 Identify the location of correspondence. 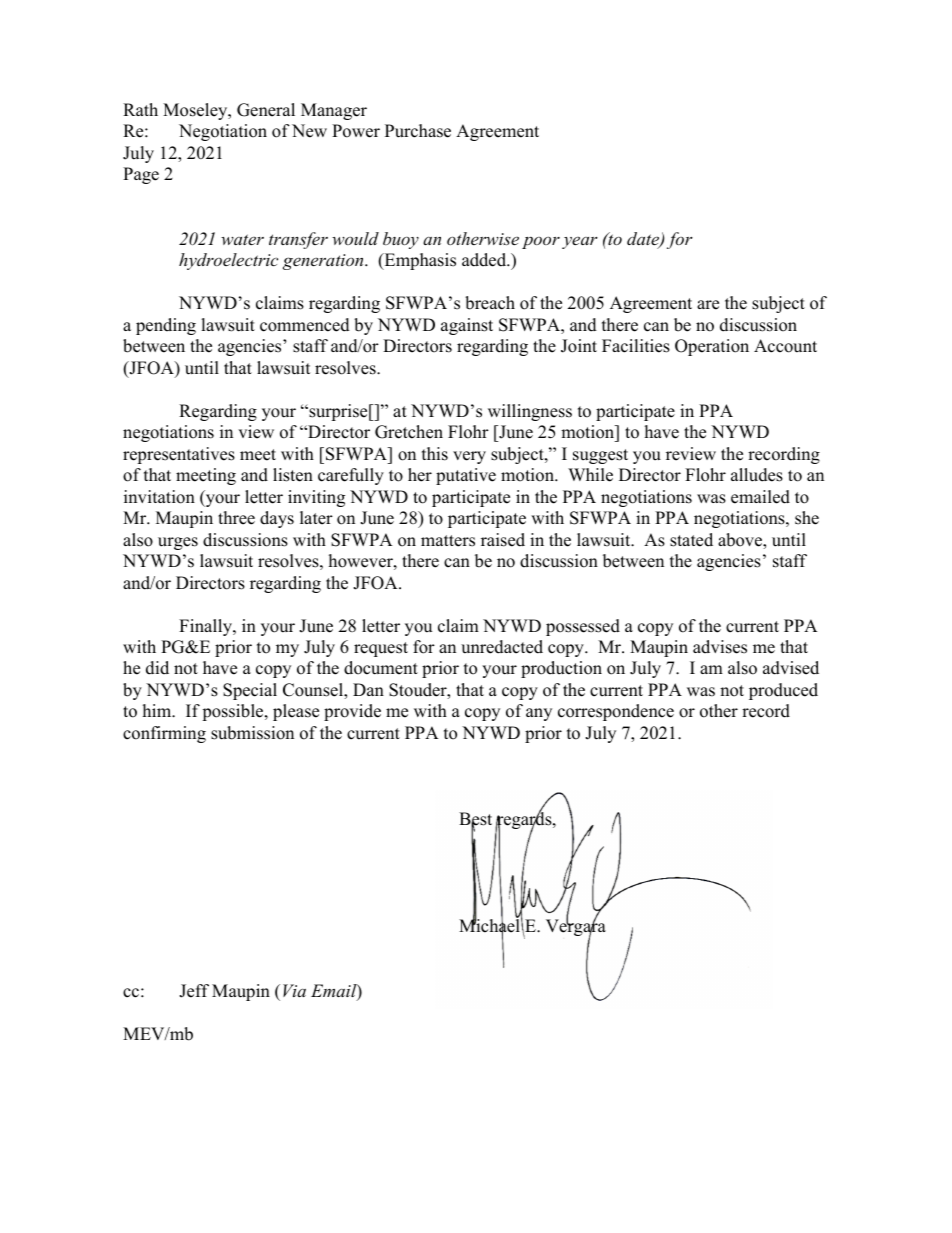
(616, 712).
